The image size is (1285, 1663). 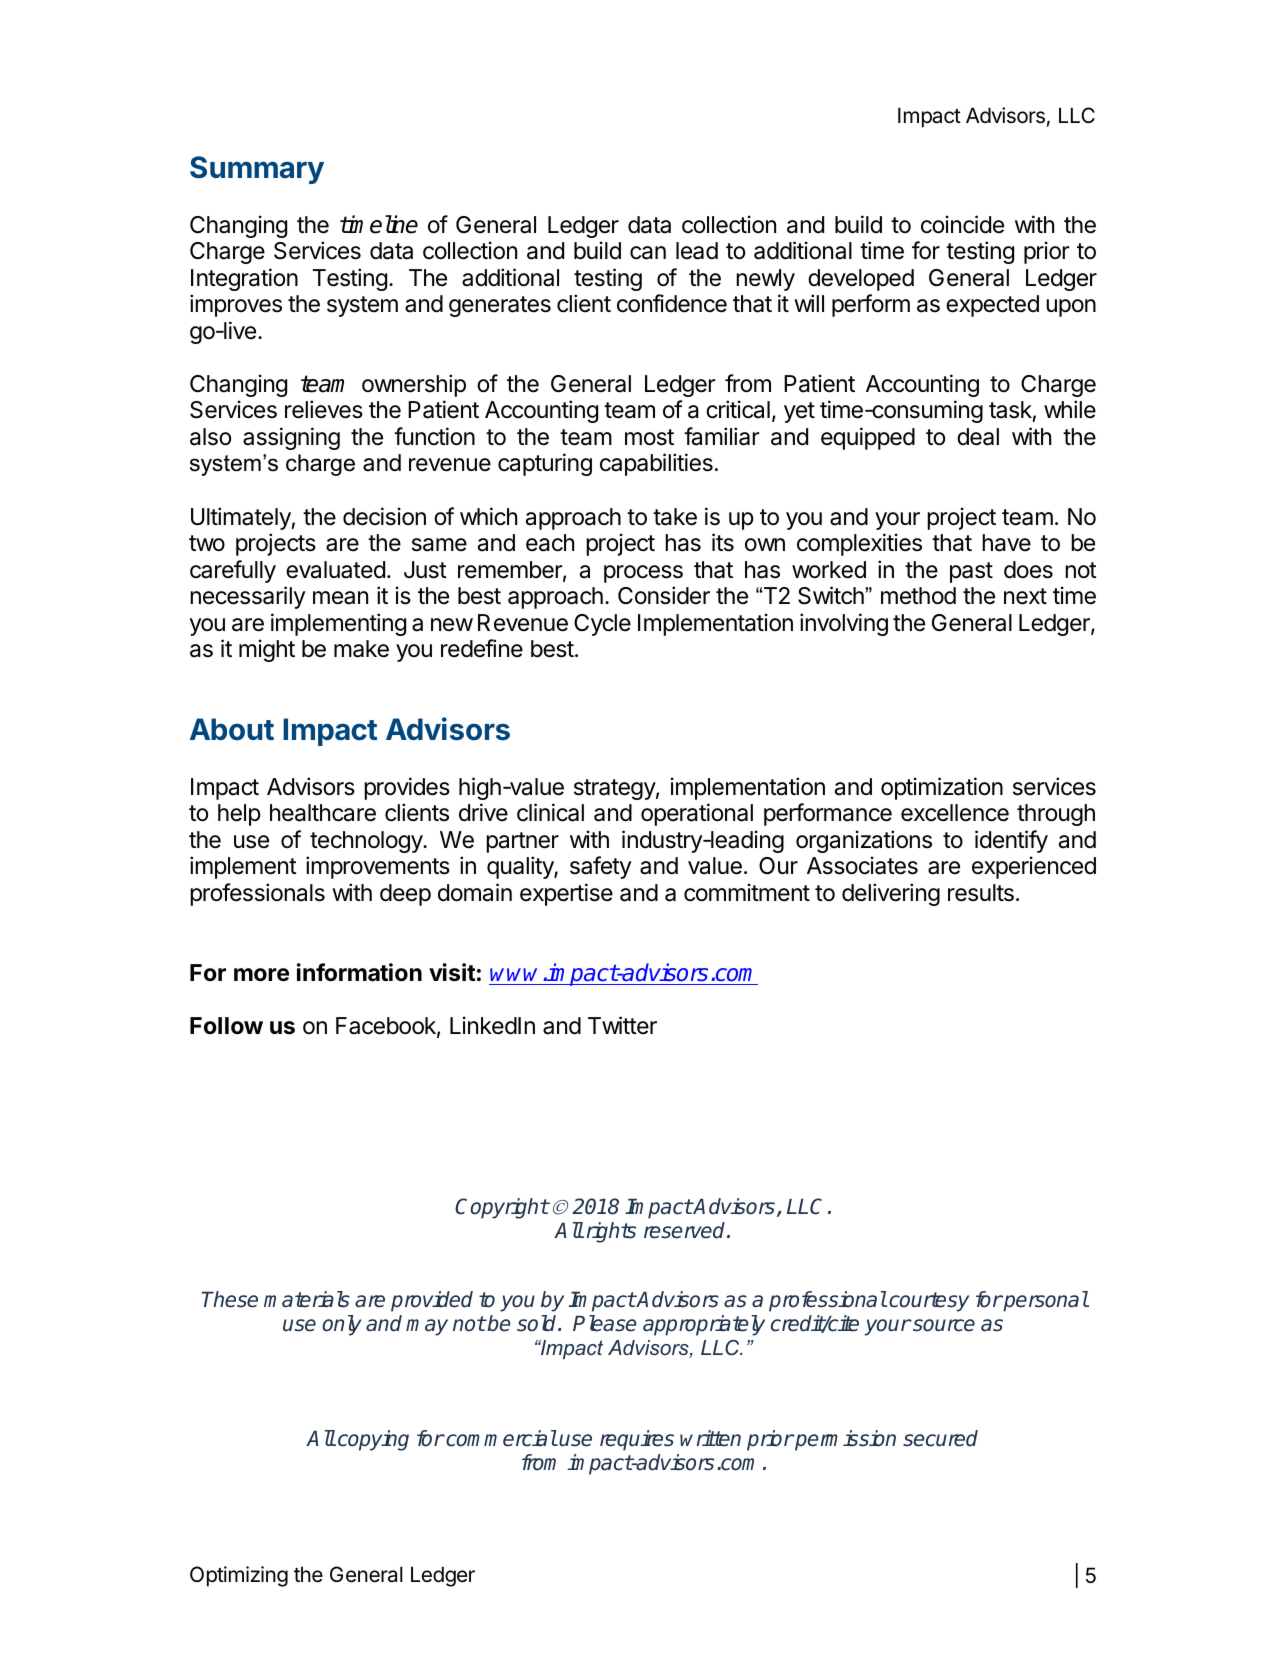 I want to click on courtesy, so click(x=928, y=1302).
